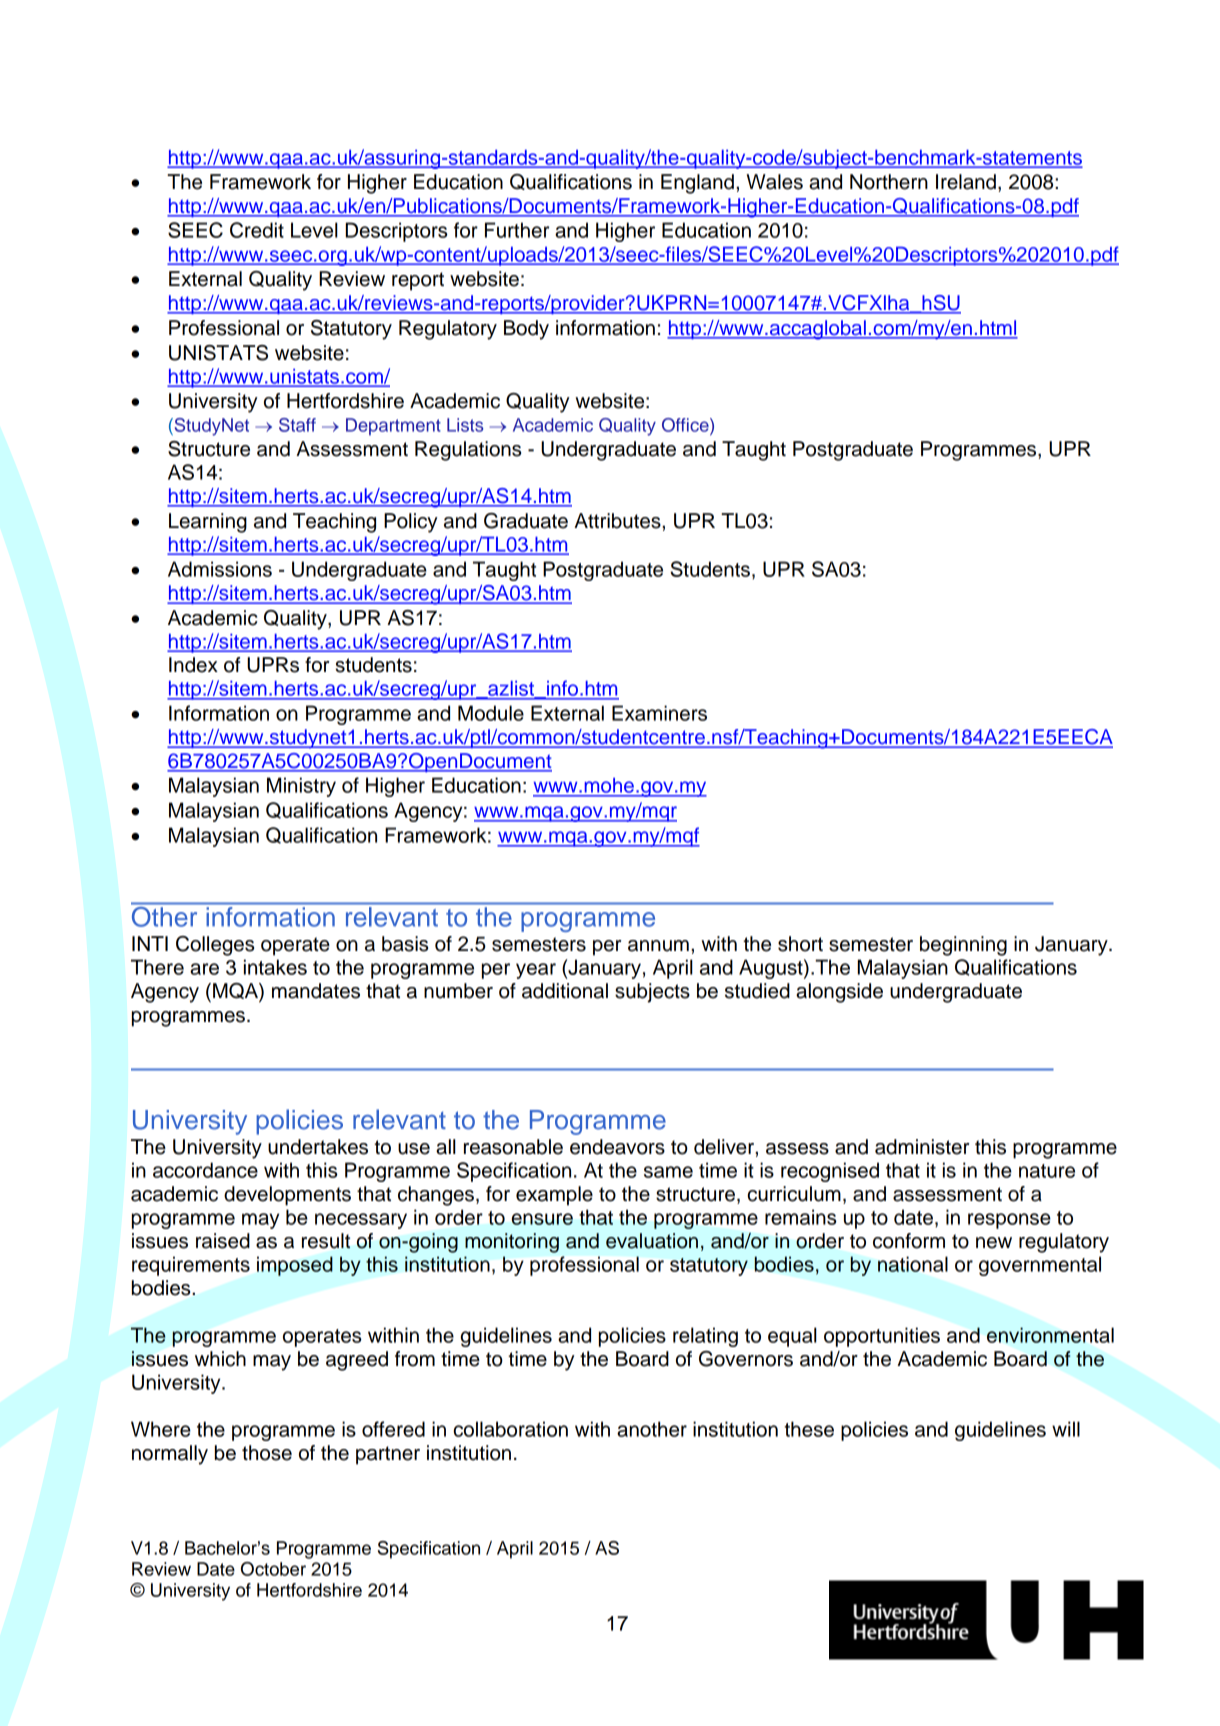 The height and width of the screenshot is (1726, 1220). Describe the element at coordinates (966, 182) in the screenshot. I see `Ireland` at that location.
